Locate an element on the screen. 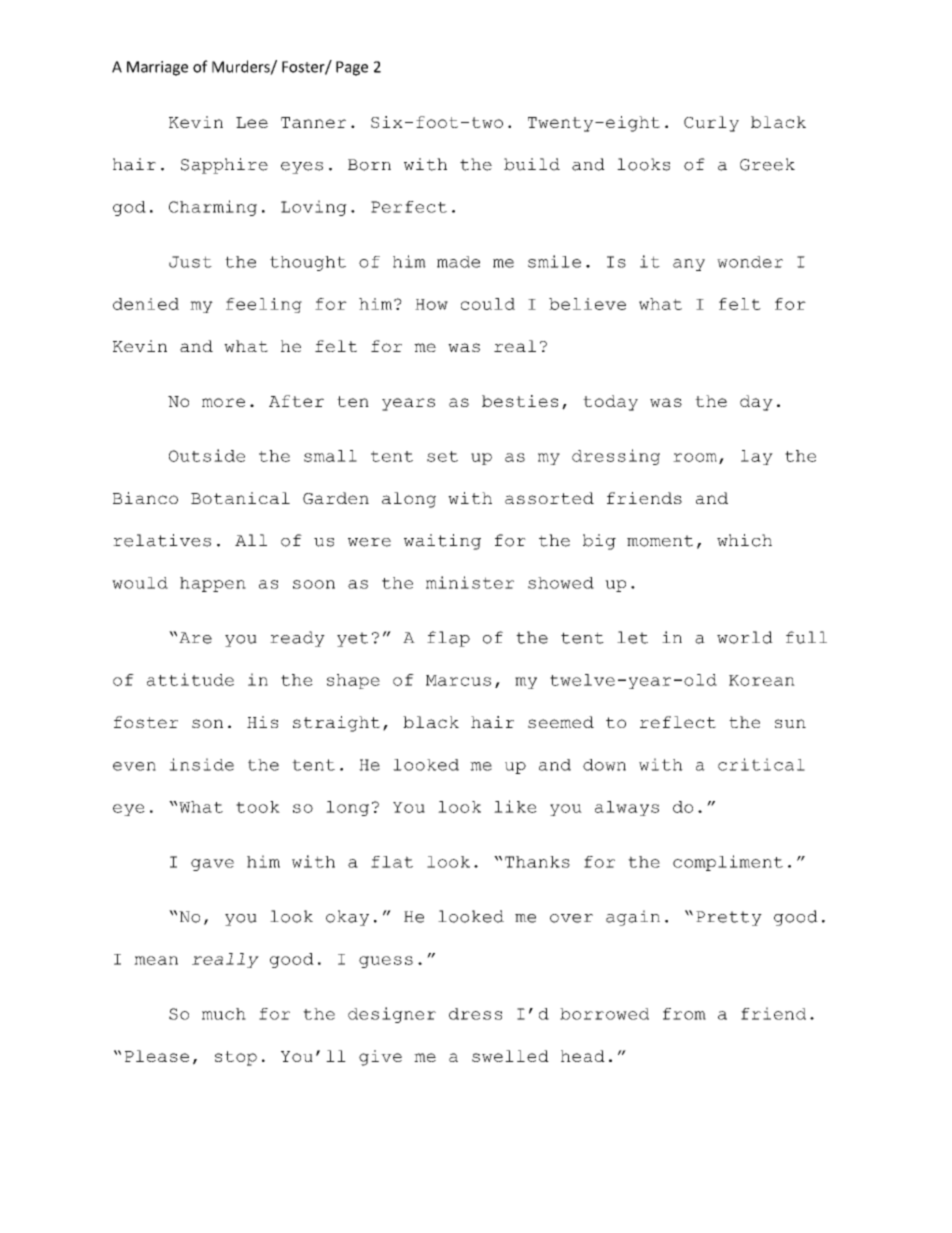 This screenshot has width=952, height=1233. Lee is located at coordinates (252, 122).
